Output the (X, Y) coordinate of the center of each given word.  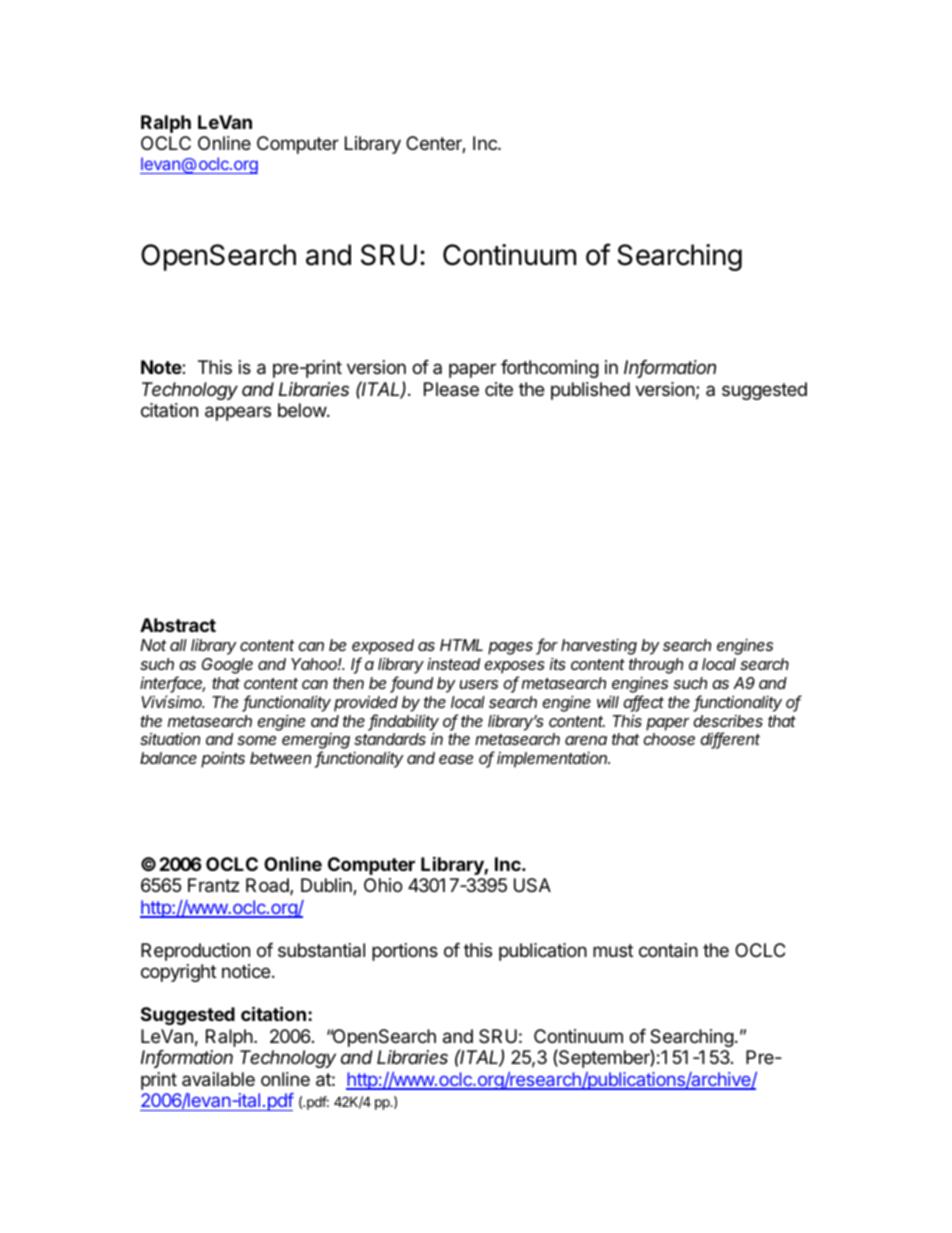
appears (238, 413)
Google (227, 666)
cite (499, 389)
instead (453, 664)
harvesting (599, 647)
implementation (553, 760)
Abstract (178, 625)
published (590, 391)
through (656, 666)
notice (246, 971)
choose (669, 739)
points (223, 760)
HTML (461, 645)
